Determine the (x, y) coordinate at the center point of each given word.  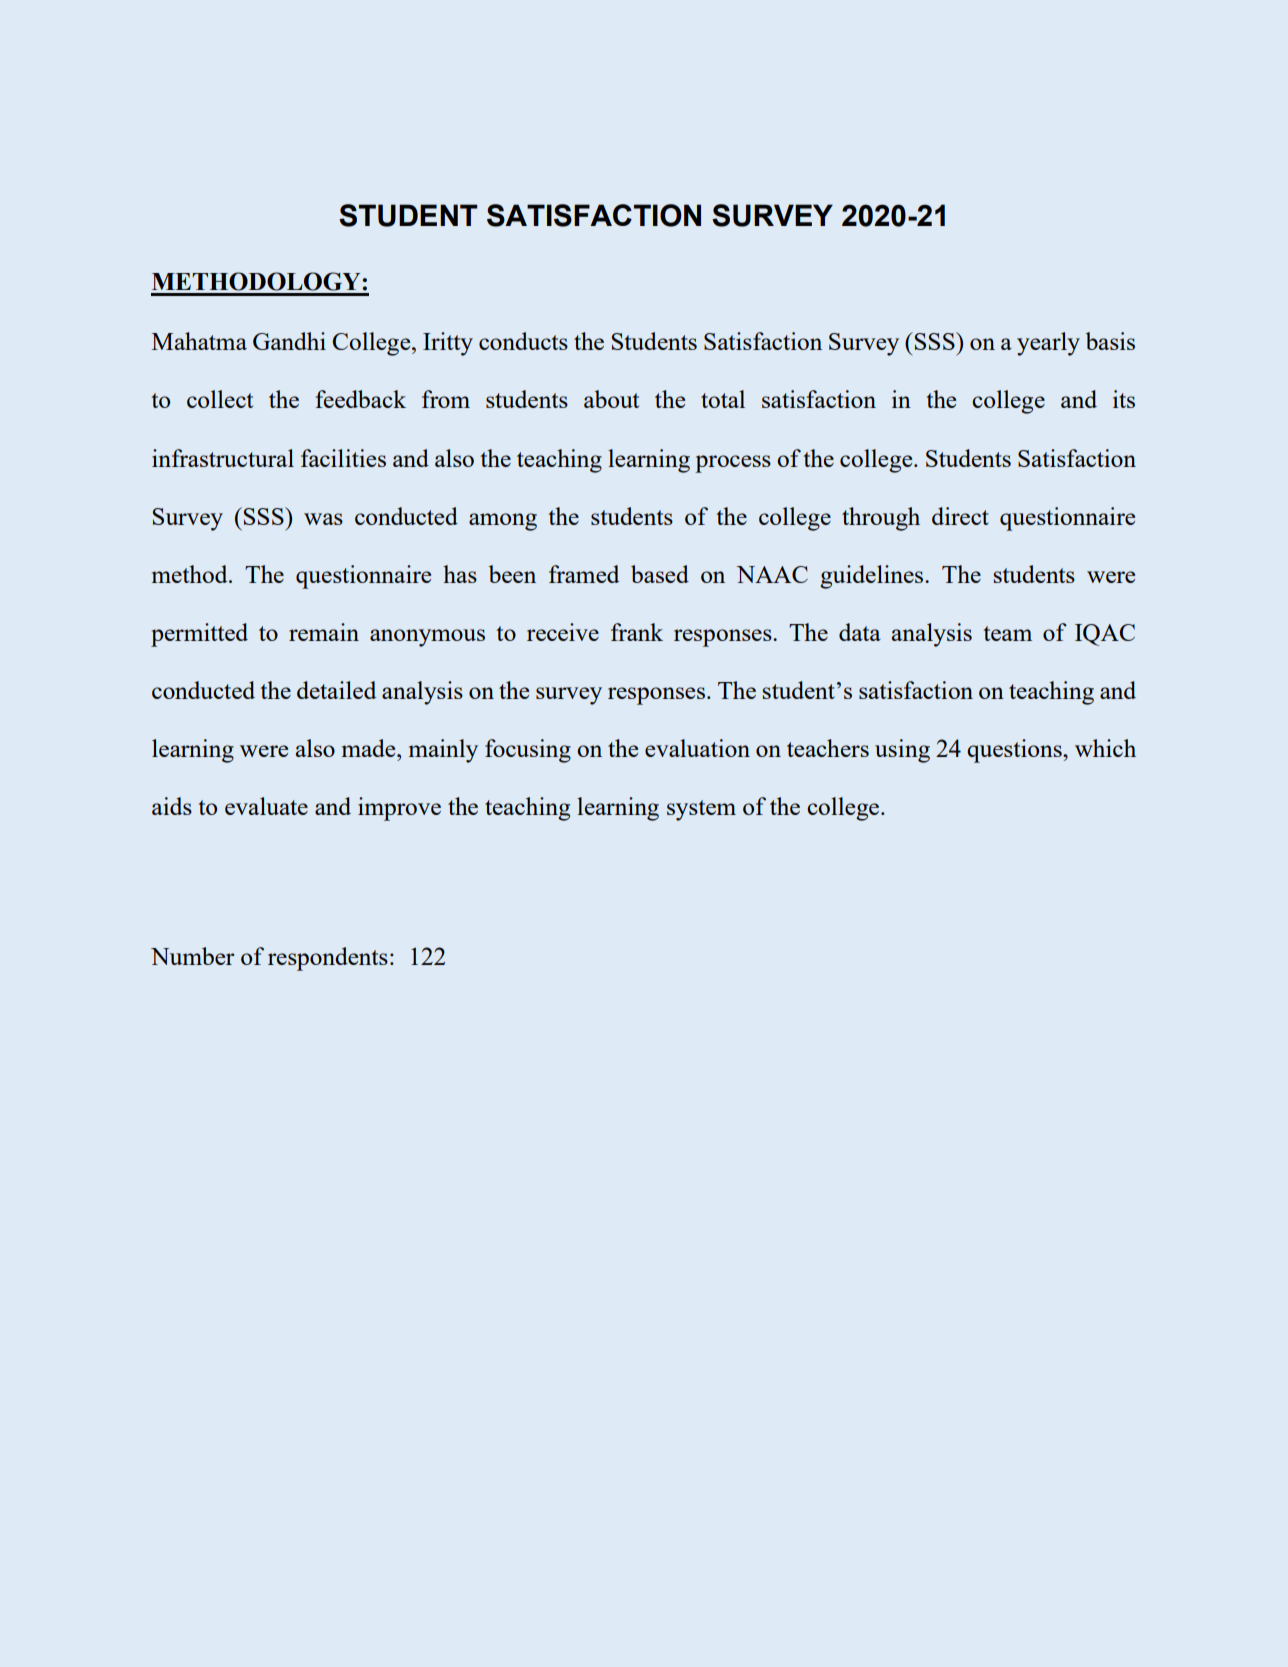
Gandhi (289, 341)
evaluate (266, 806)
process (733, 464)
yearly (1048, 344)
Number (193, 956)
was (323, 519)
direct (960, 516)
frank (637, 632)
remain (324, 632)
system (701, 810)
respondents (328, 959)
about (611, 399)
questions (1015, 751)
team (1007, 633)
